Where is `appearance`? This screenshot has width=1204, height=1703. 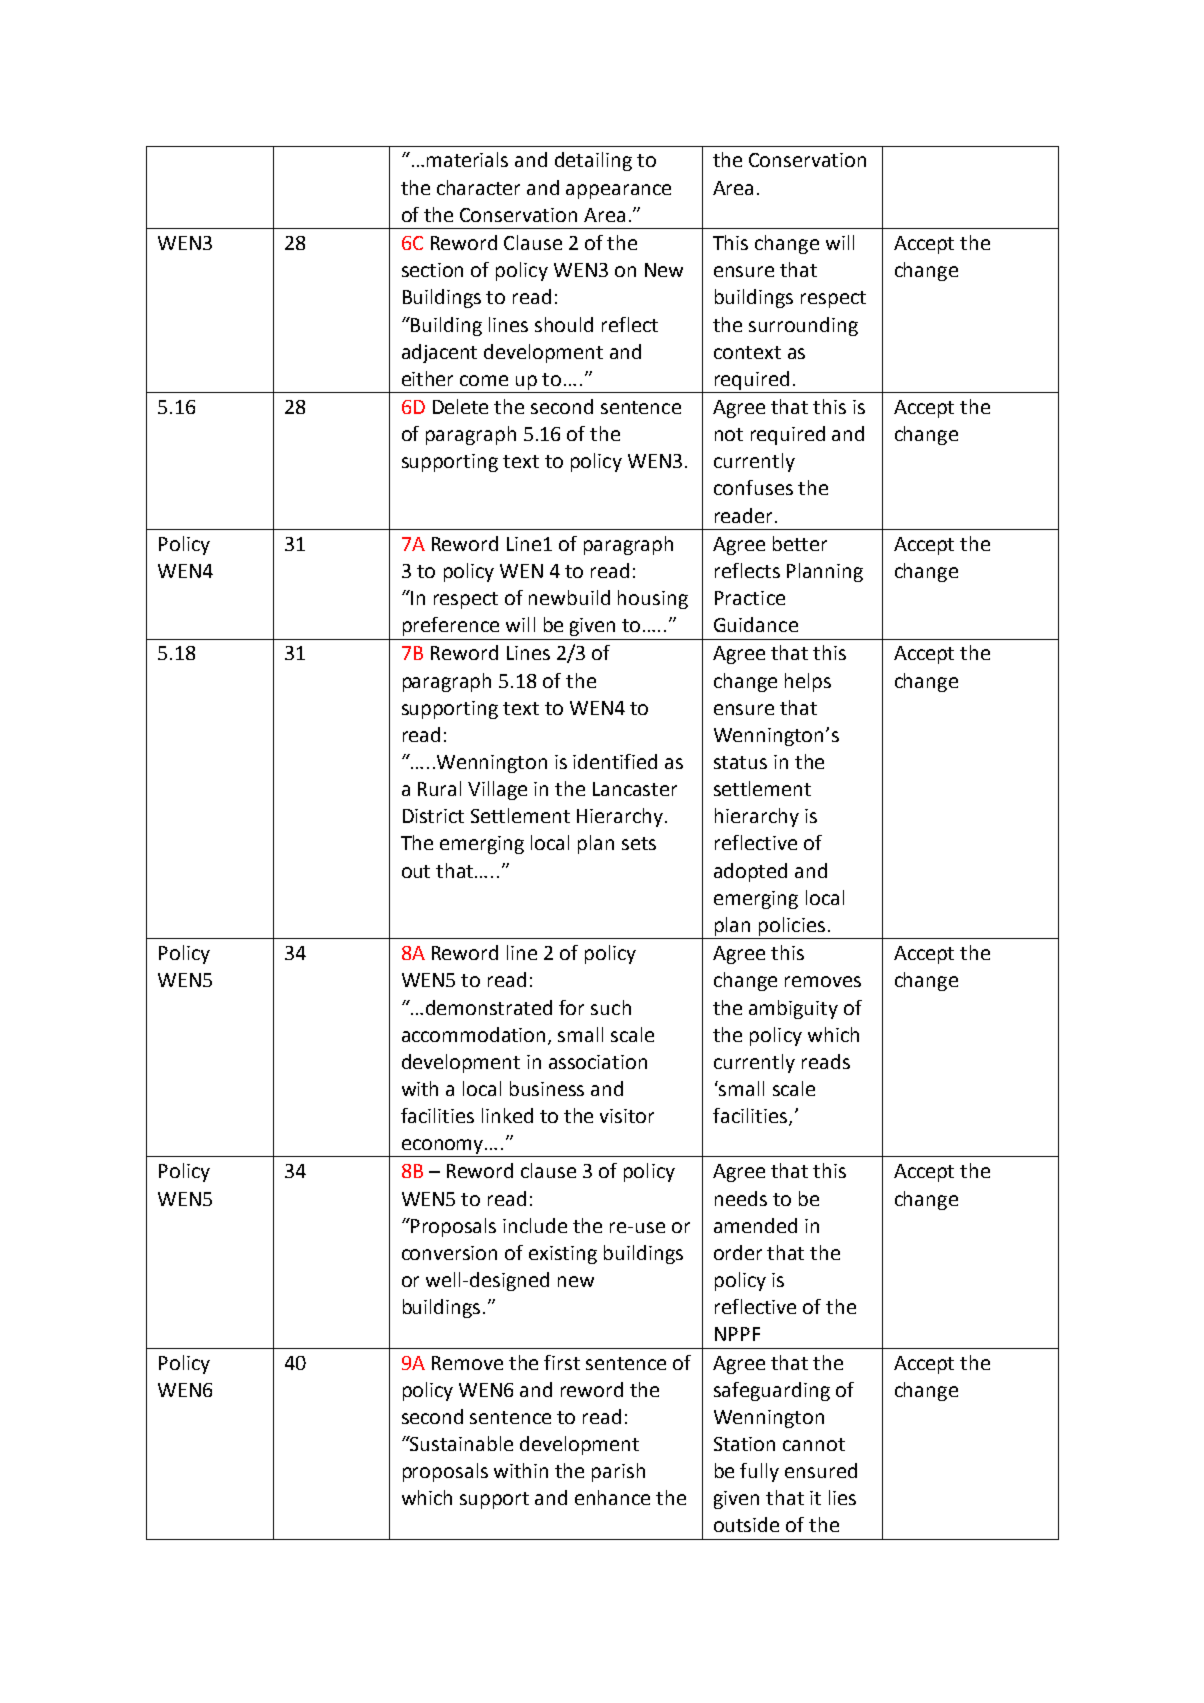 appearance is located at coordinates (618, 191).
